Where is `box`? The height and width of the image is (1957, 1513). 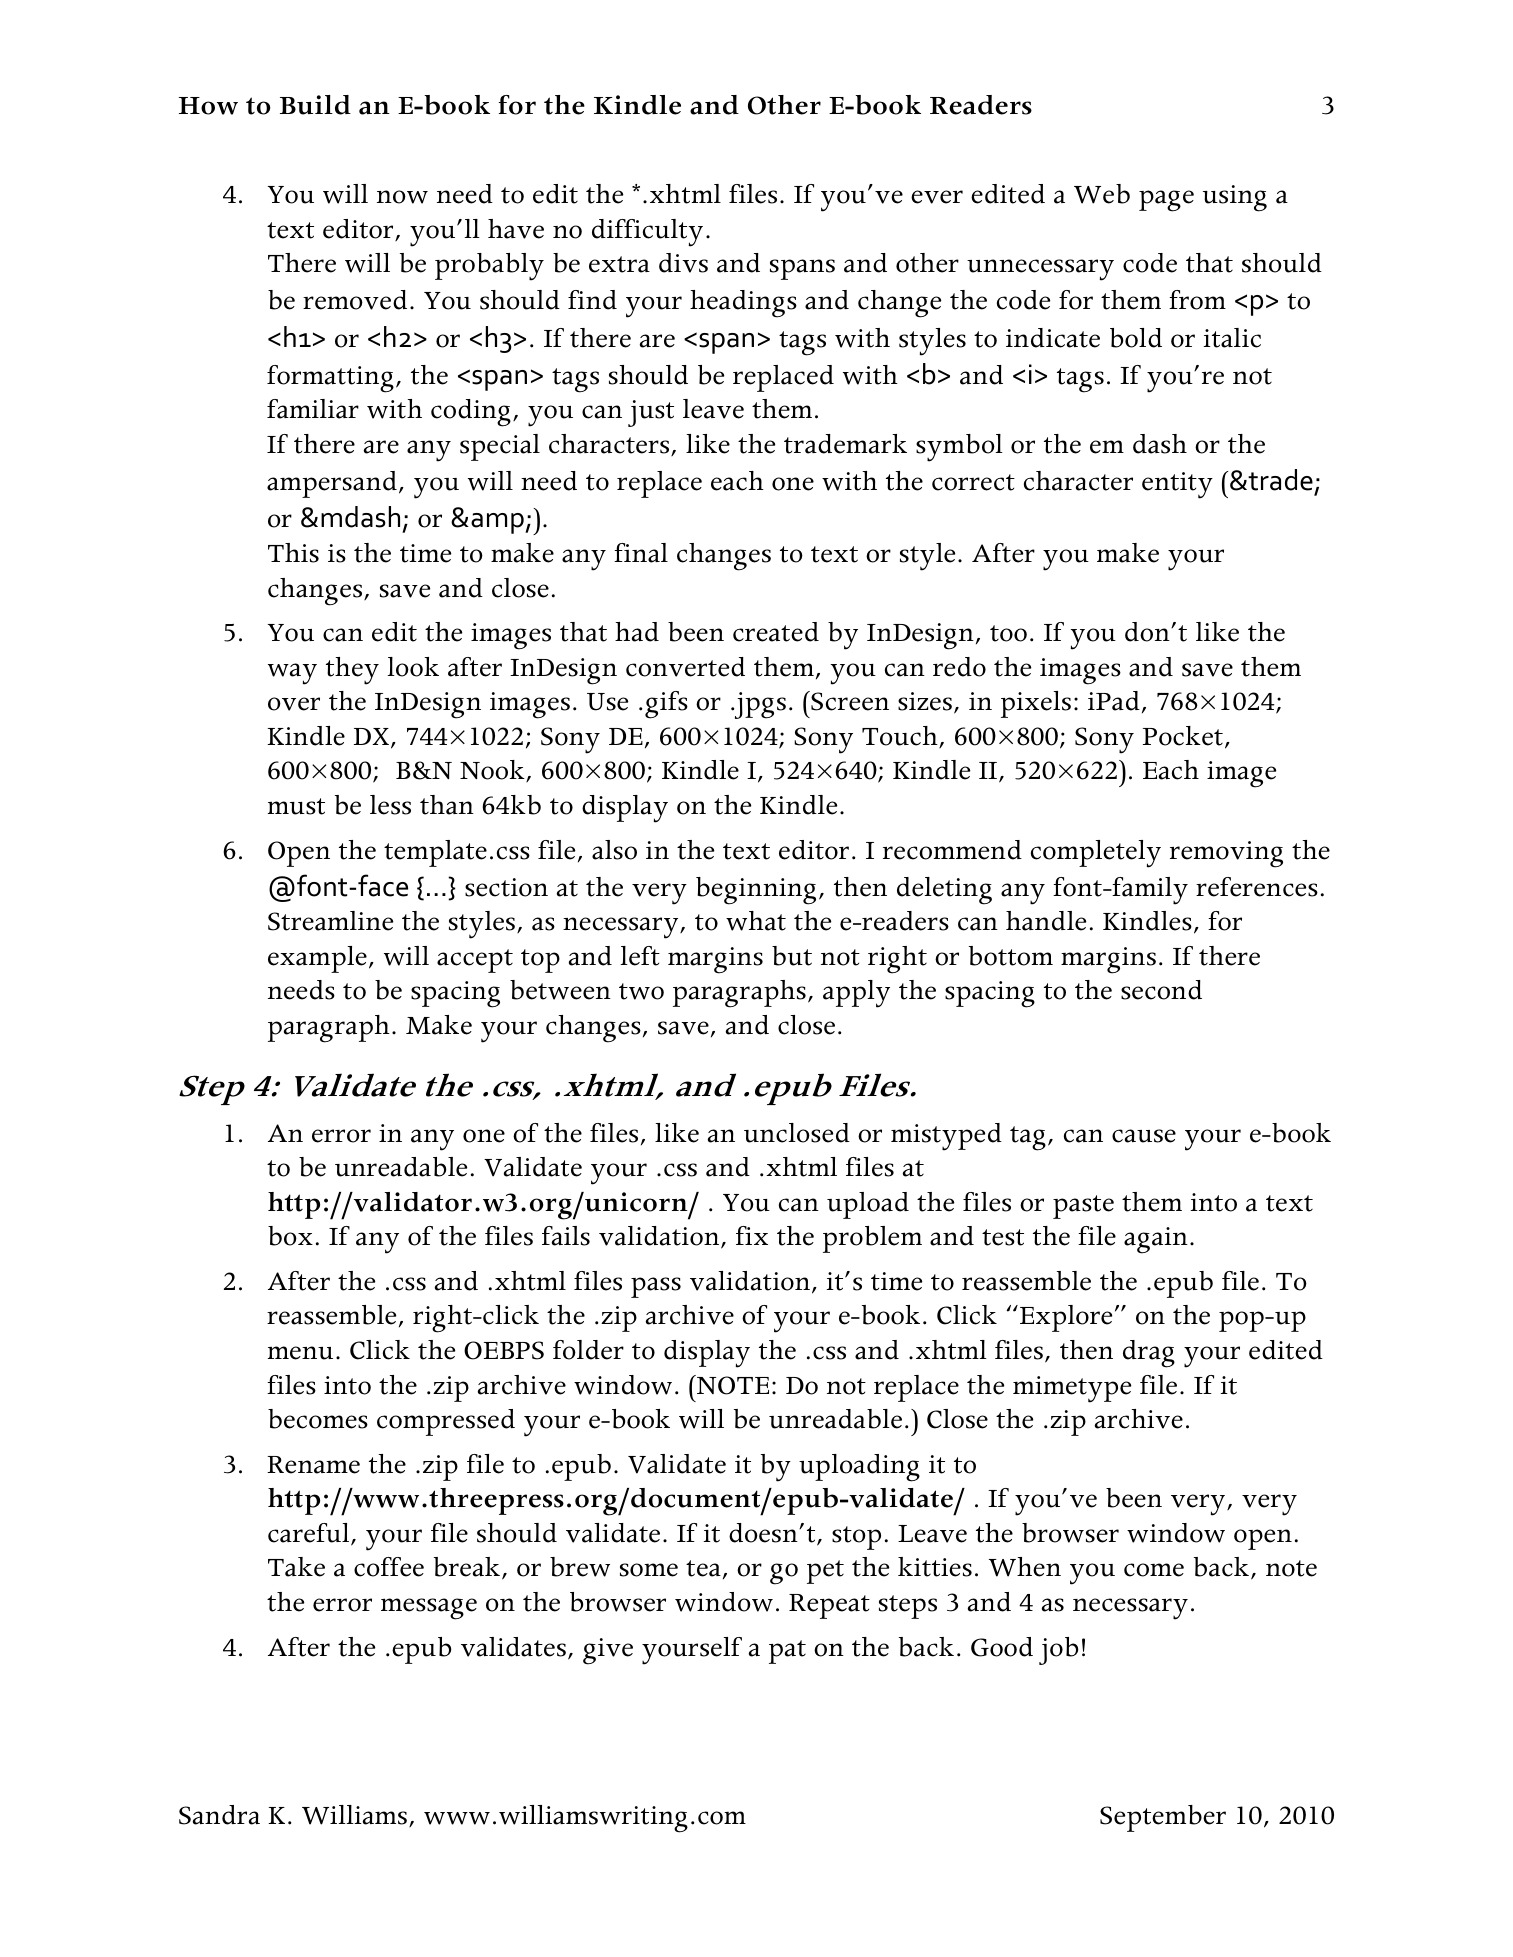
box is located at coordinates (290, 1236).
